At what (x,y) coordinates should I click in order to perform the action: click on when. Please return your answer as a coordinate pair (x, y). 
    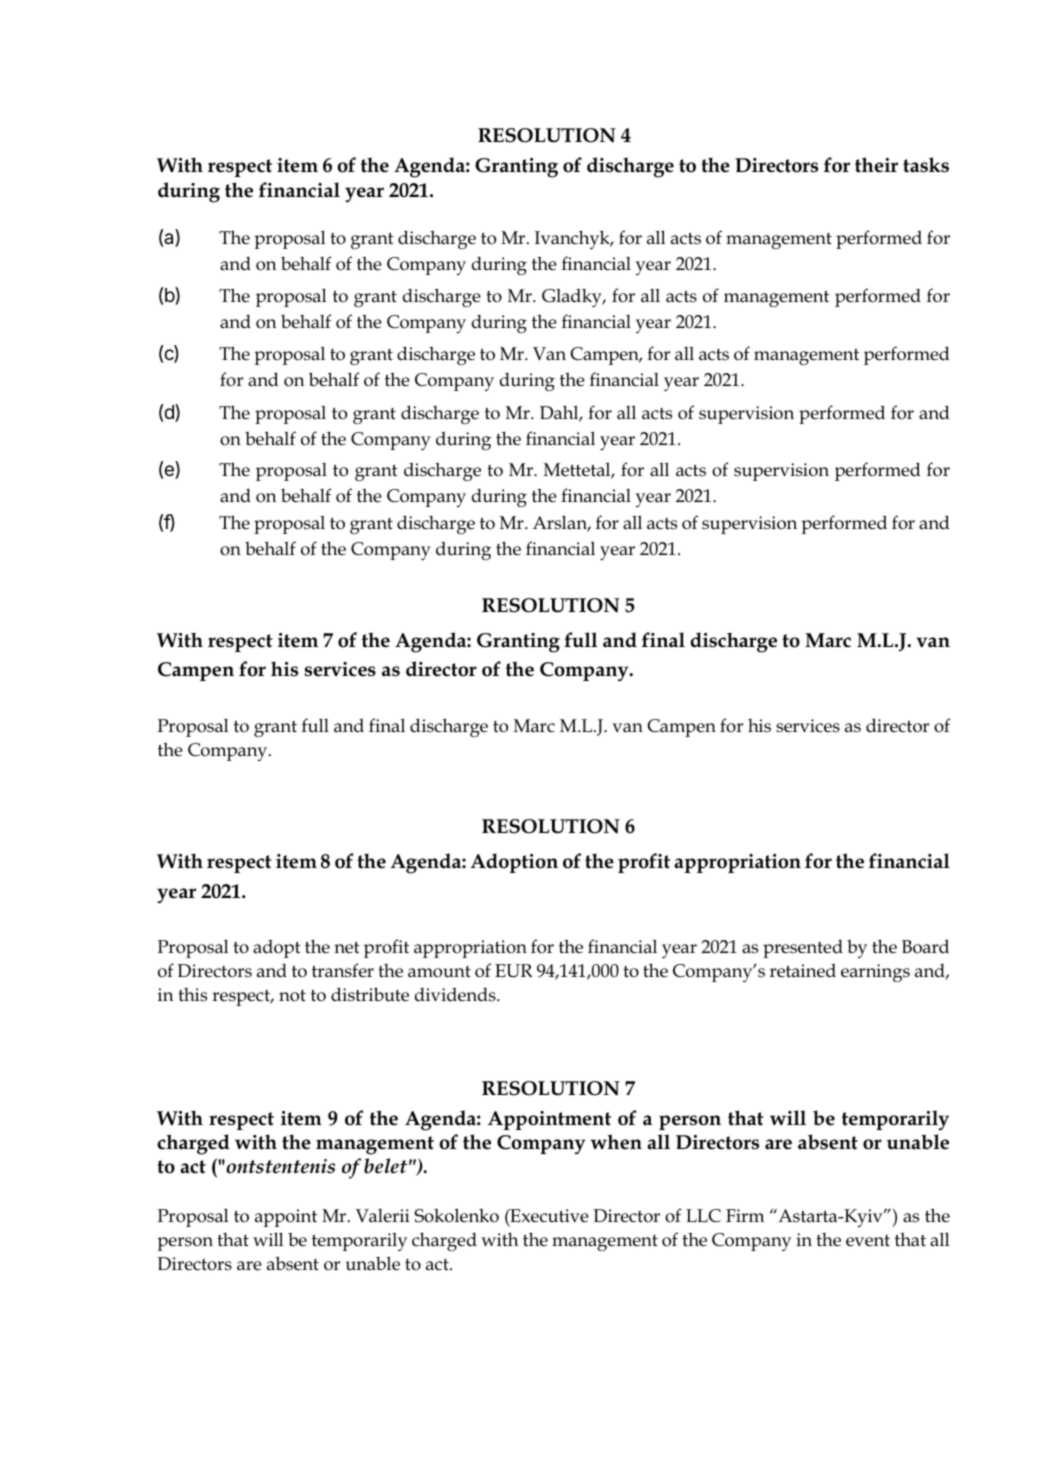
    Looking at the image, I should click on (616, 1142).
